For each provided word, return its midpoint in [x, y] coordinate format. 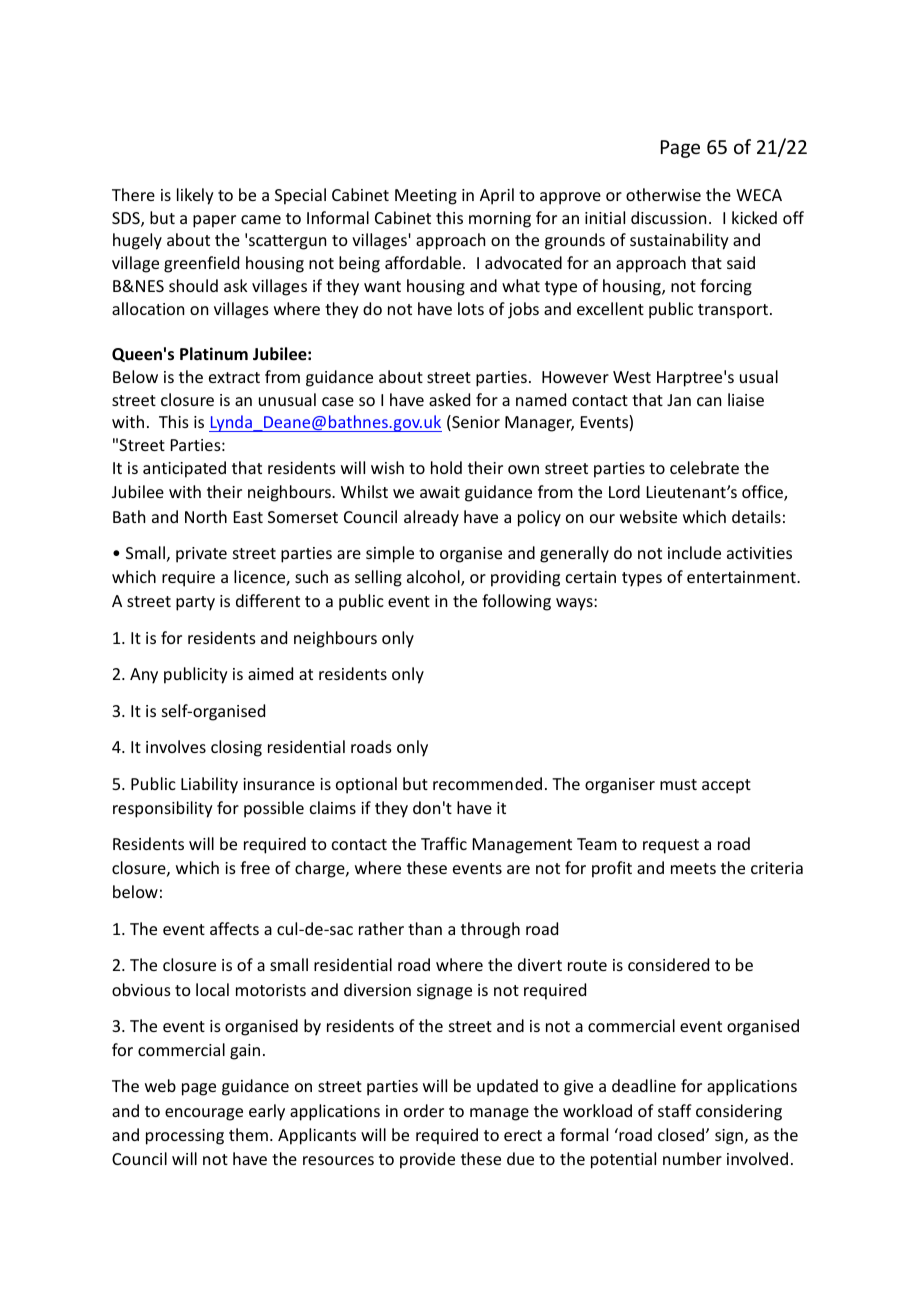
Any [144, 676]
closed [681, 1134]
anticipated [184, 469]
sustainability [679, 241]
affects [234, 928]
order [424, 1110]
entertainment [742, 577]
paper [214, 221]
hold [446, 467]
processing [185, 1137]
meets [693, 868]
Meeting [426, 197]
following [516, 602]
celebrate [704, 467]
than [425, 928]
